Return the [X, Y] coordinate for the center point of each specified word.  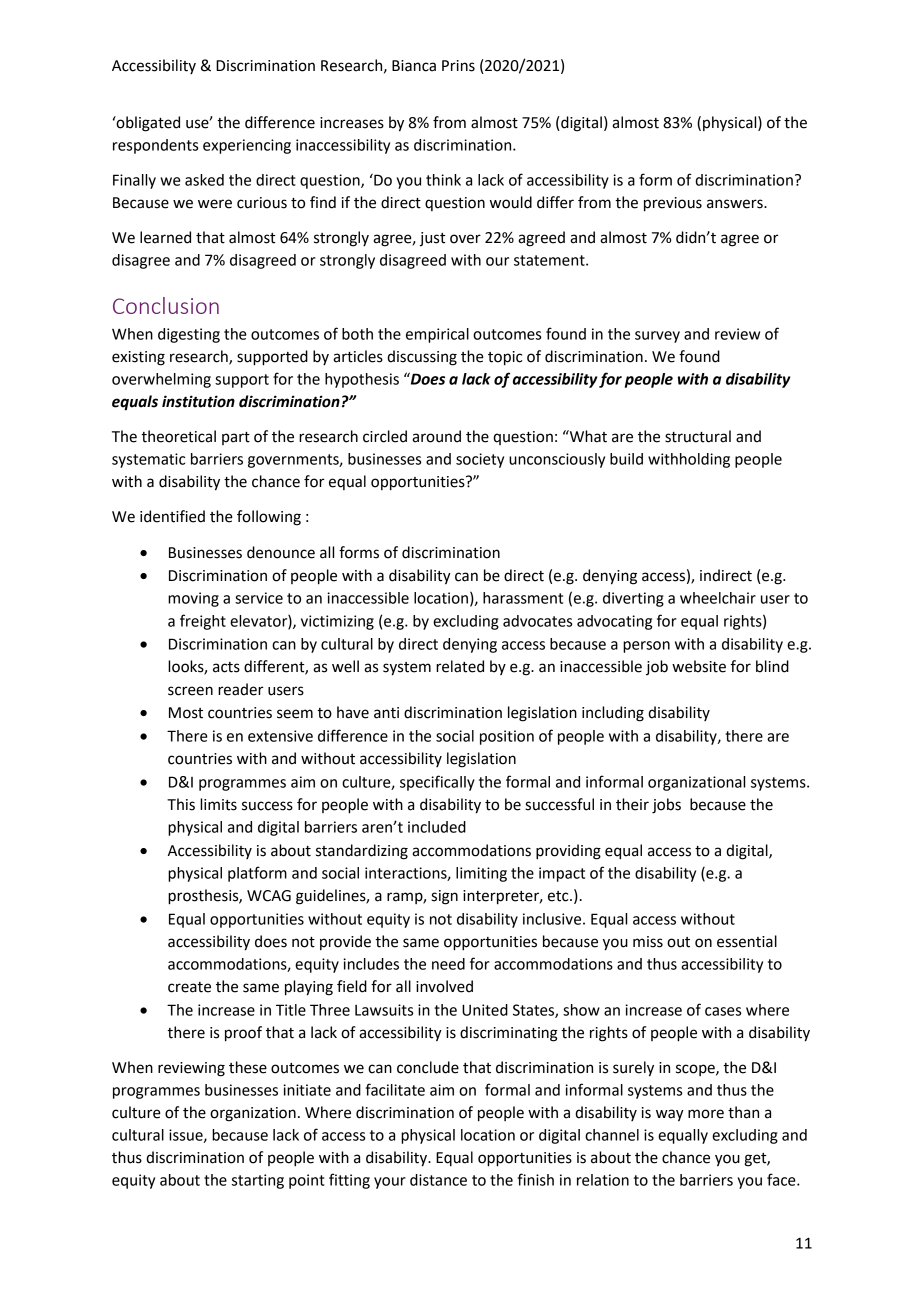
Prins [458, 66]
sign [444, 897]
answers [736, 204]
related [460, 666]
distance [438, 1180]
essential [747, 941]
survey [657, 337]
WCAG [269, 896]
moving [193, 599]
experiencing [247, 146]
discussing [422, 358]
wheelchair [718, 598]
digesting [189, 335]
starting [258, 1181]
